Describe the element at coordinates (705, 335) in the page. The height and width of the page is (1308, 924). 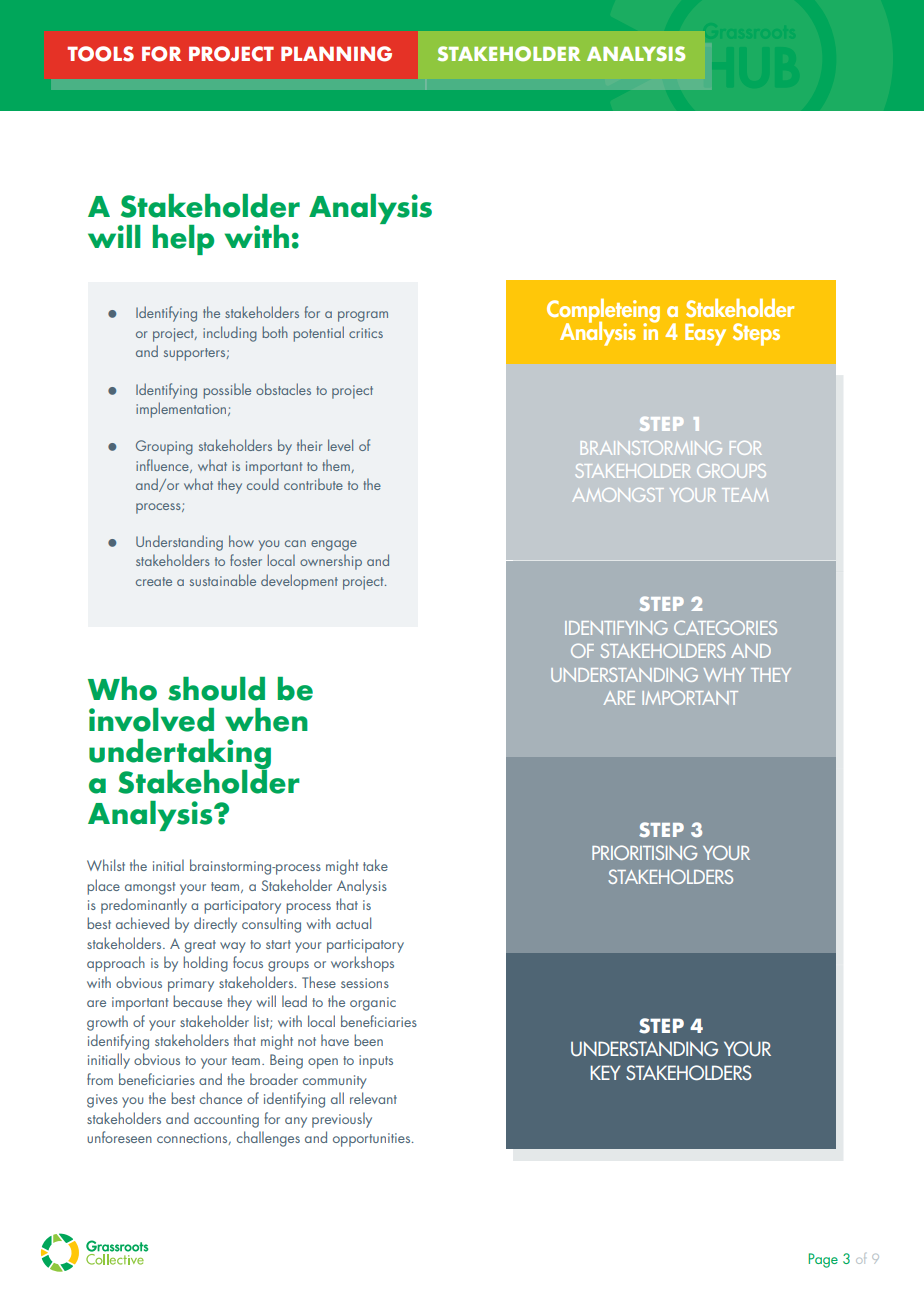
I see `Easy` at that location.
